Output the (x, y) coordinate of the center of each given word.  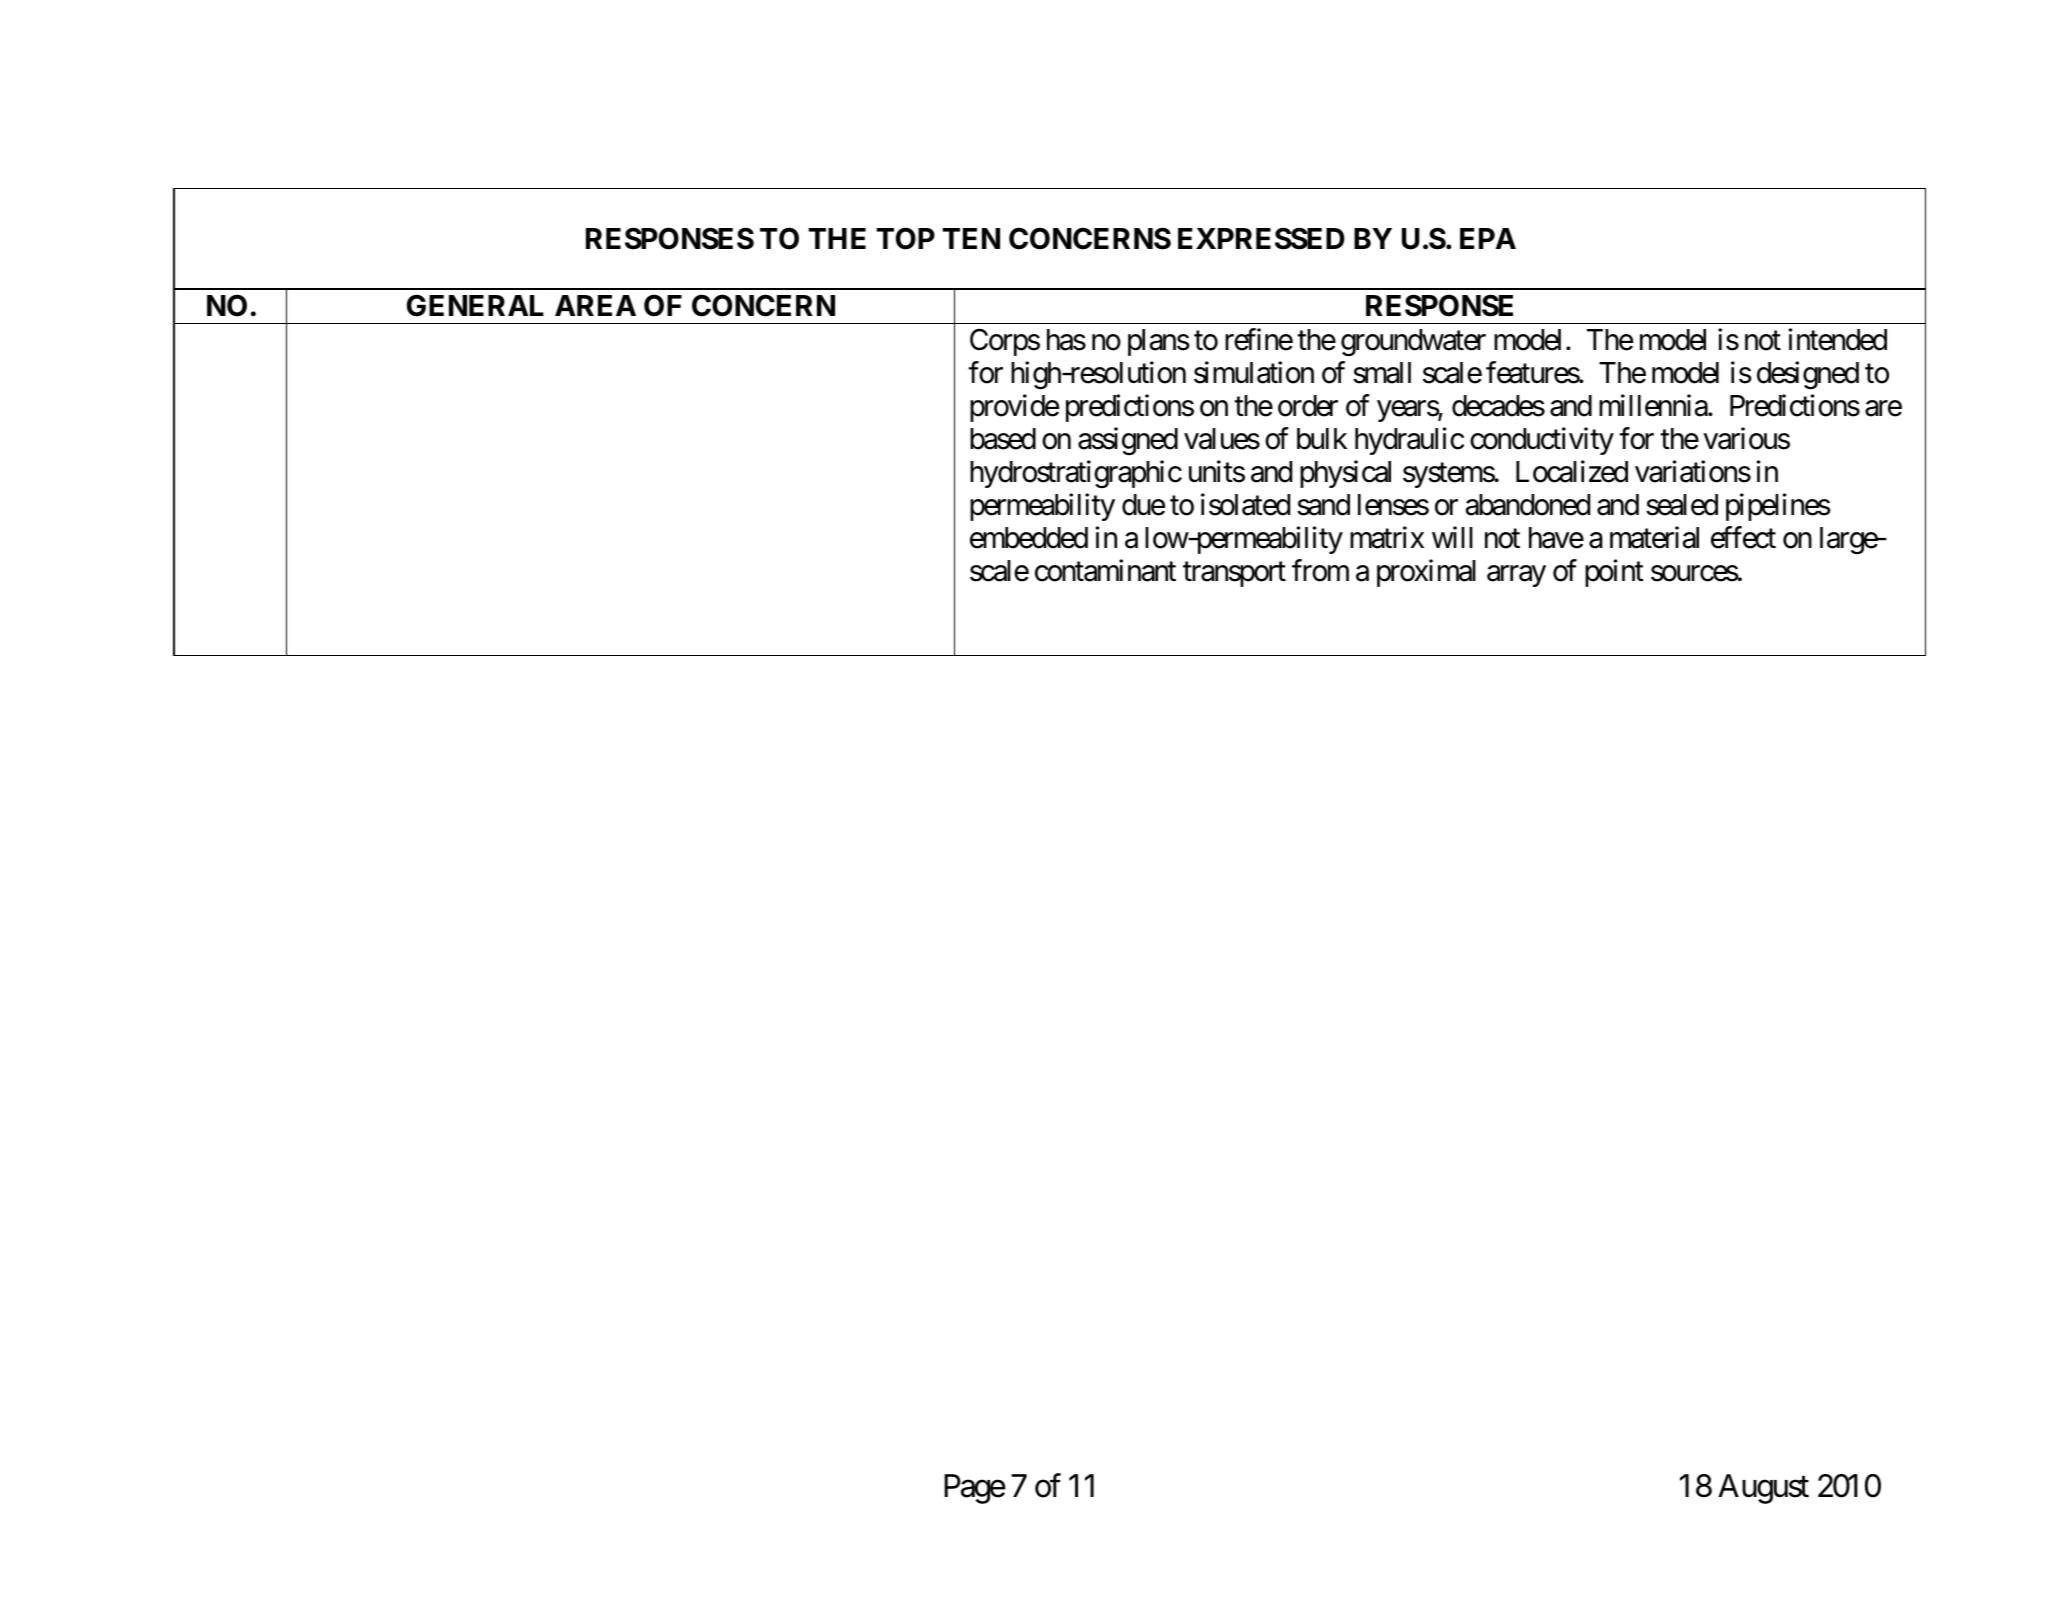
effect (1743, 537)
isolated (1245, 504)
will (1452, 537)
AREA (595, 305)
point (1614, 573)
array (1516, 576)
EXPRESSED (1261, 238)
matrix (1387, 537)
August (1763, 1489)
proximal (1426, 573)
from (1320, 570)
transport (1234, 574)
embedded (1029, 538)
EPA (1488, 238)
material (1654, 537)
